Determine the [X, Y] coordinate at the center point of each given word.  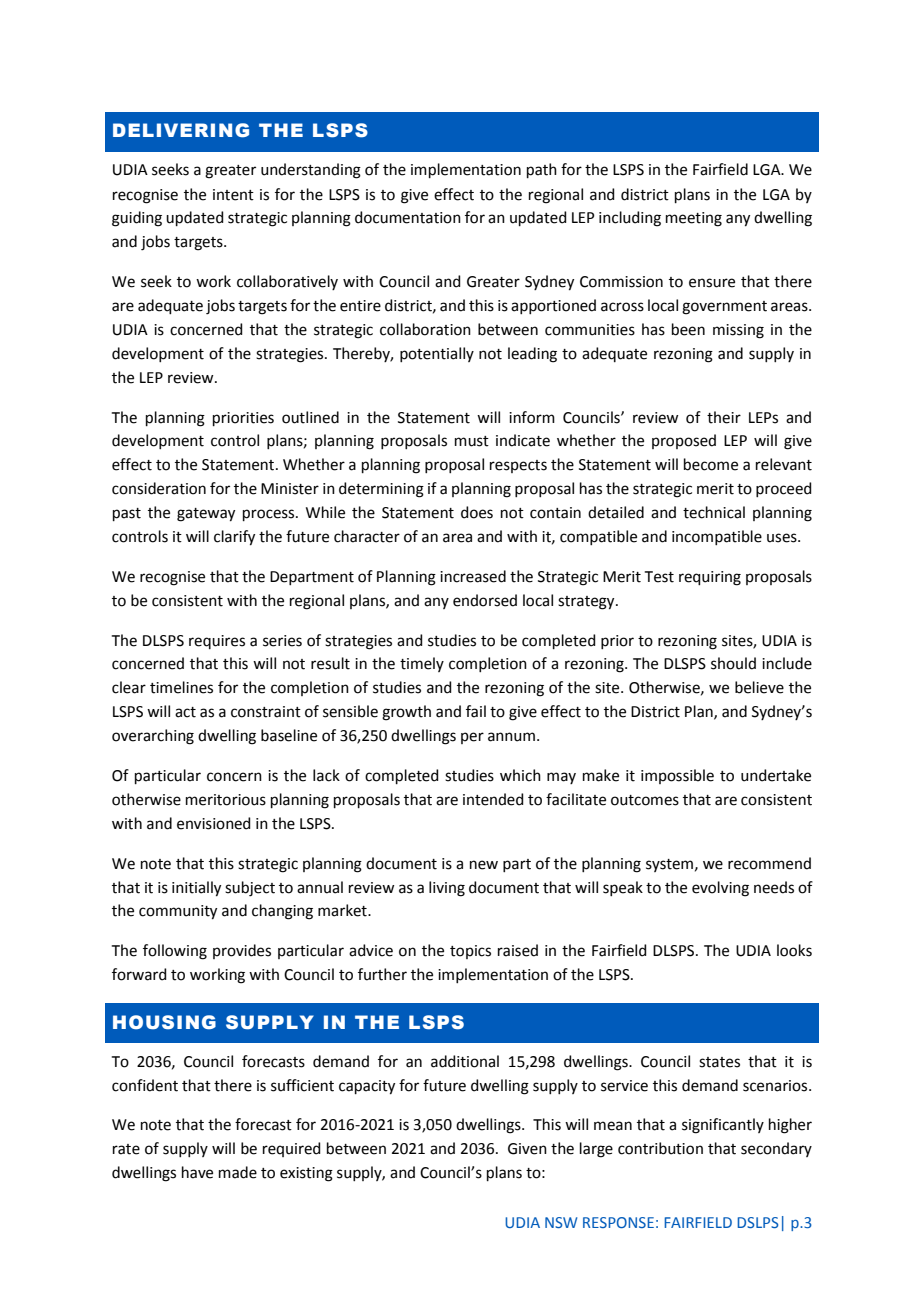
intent [233, 195]
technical [714, 512]
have [197, 1172]
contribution [660, 1148]
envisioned [214, 823]
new [484, 865]
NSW [561, 1222]
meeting [694, 219]
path [542, 170]
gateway [206, 515]
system [669, 865]
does [477, 512]
